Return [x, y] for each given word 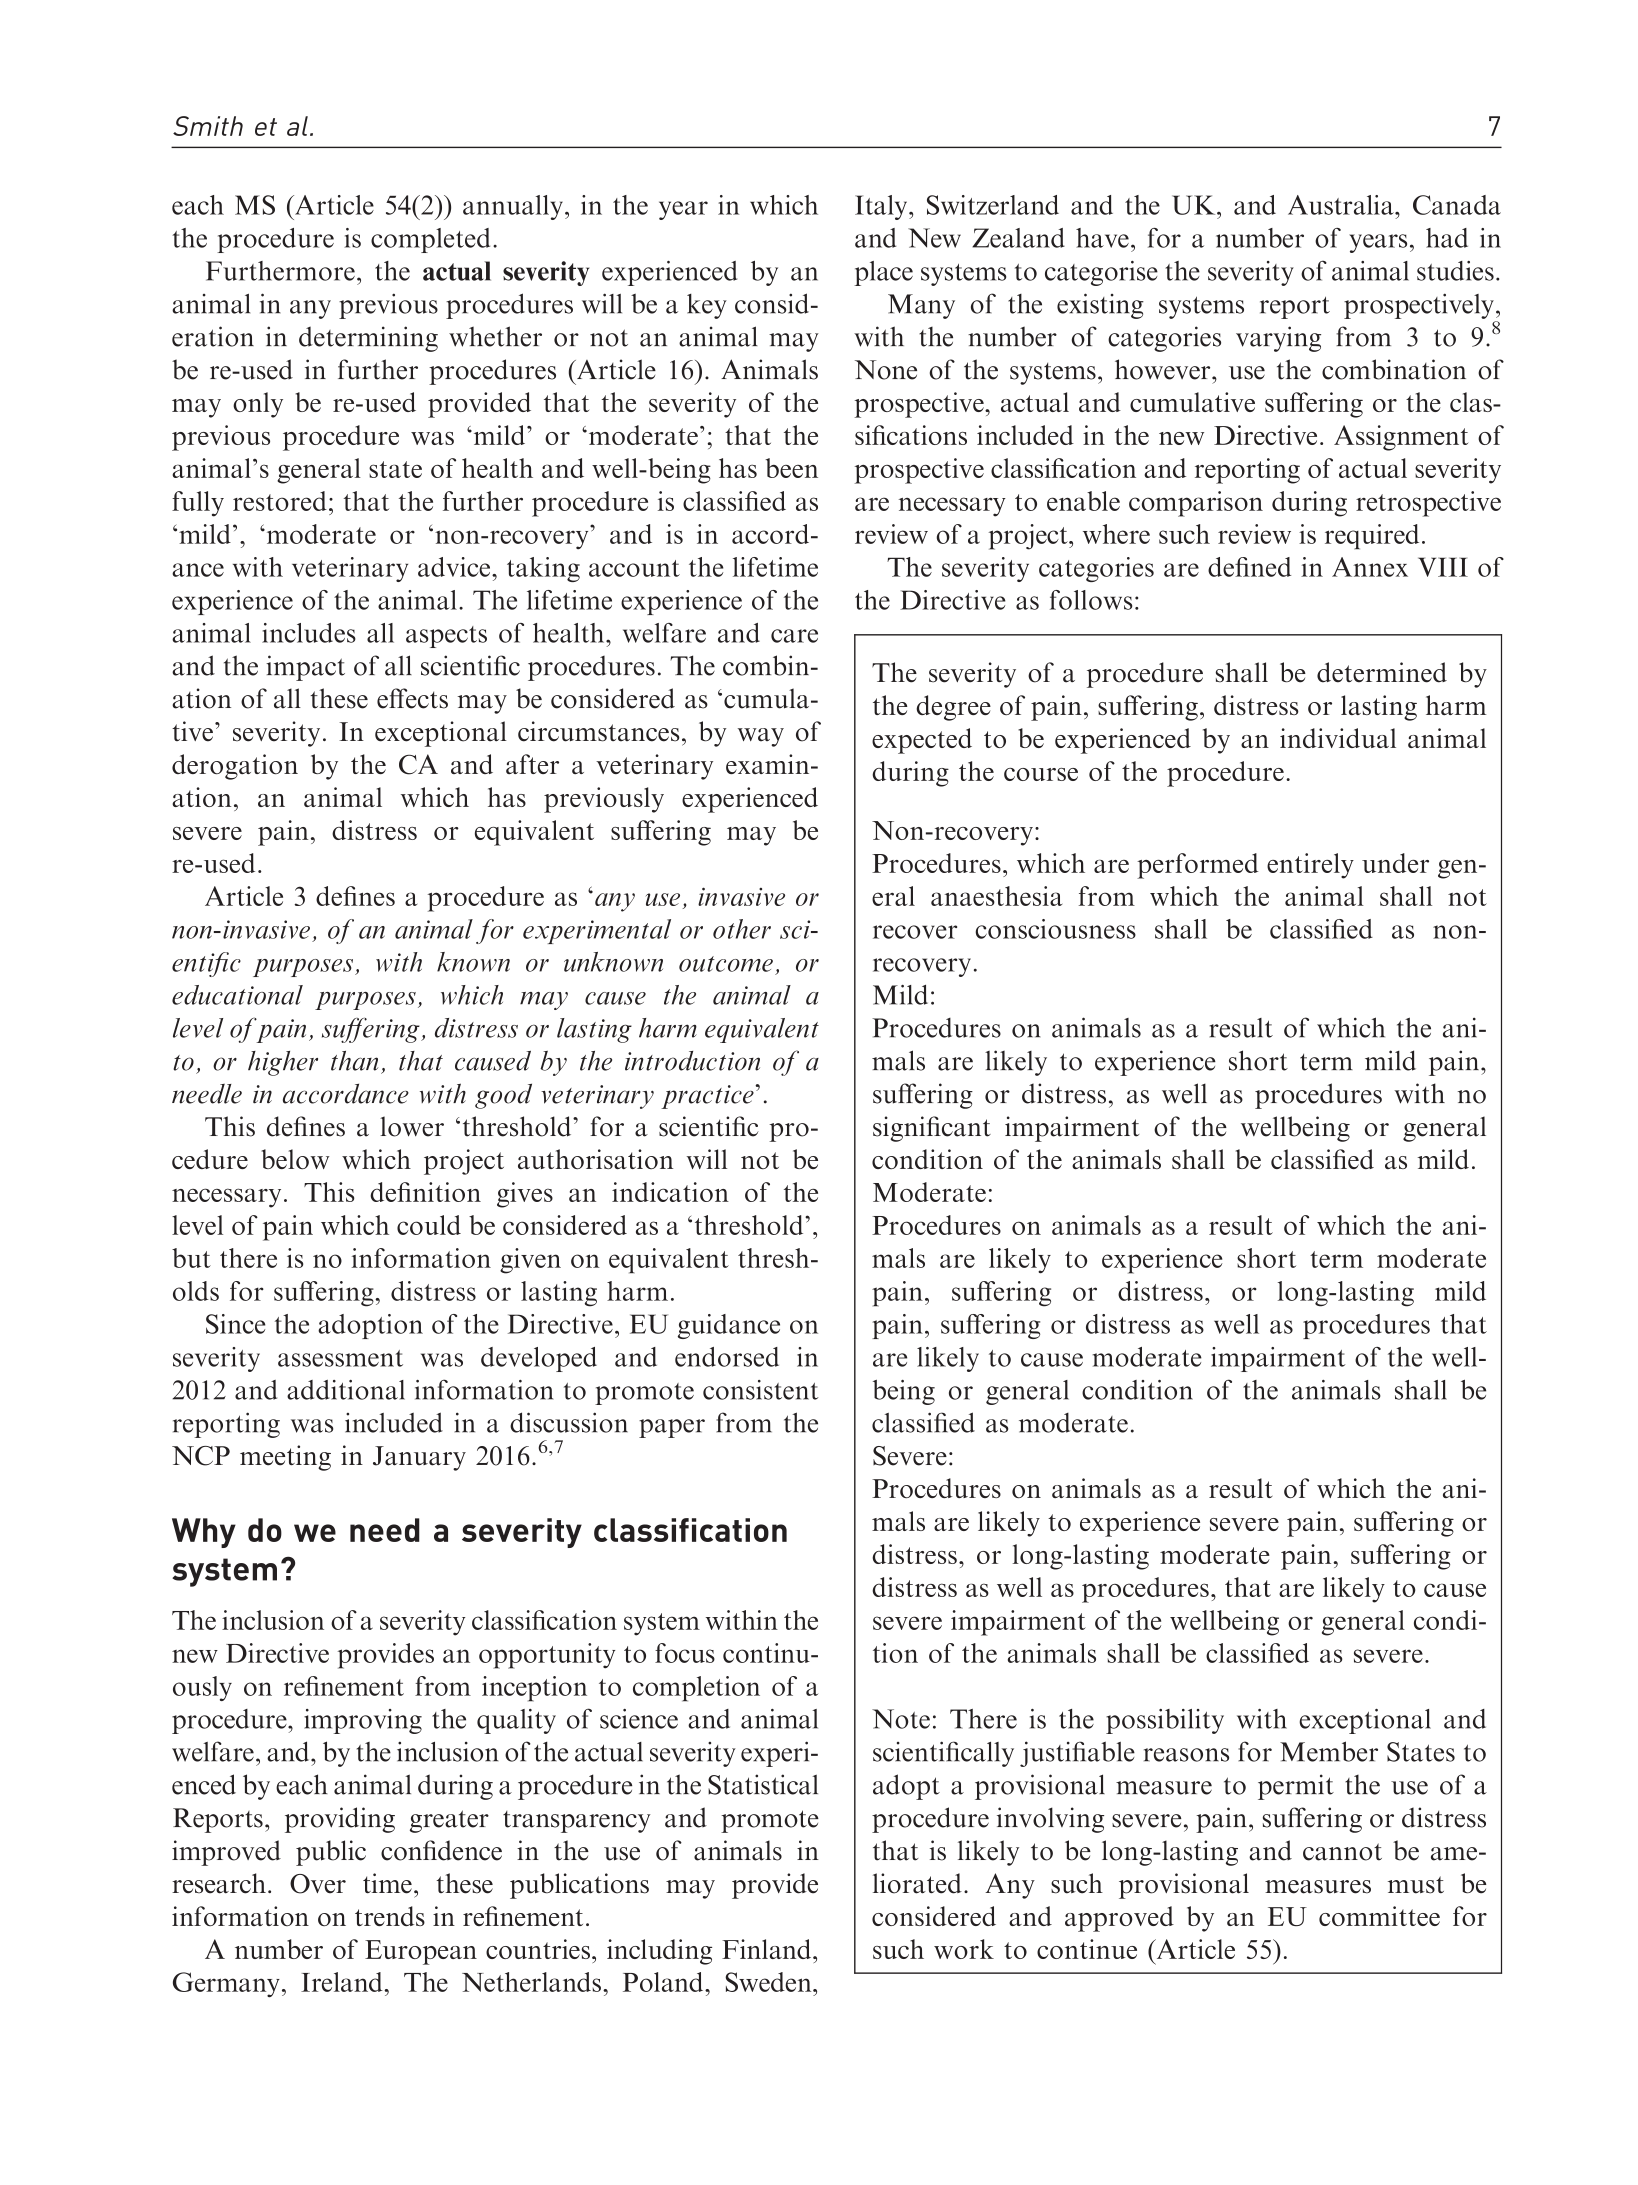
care [794, 636]
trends [390, 1916]
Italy [882, 207]
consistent [761, 1390]
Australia [1342, 205]
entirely [1310, 866]
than [354, 1061]
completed [430, 240]
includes [309, 633]
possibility [1165, 1721]
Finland [768, 1949]
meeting [285, 1458]
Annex [1370, 567]
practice [708, 1097]
